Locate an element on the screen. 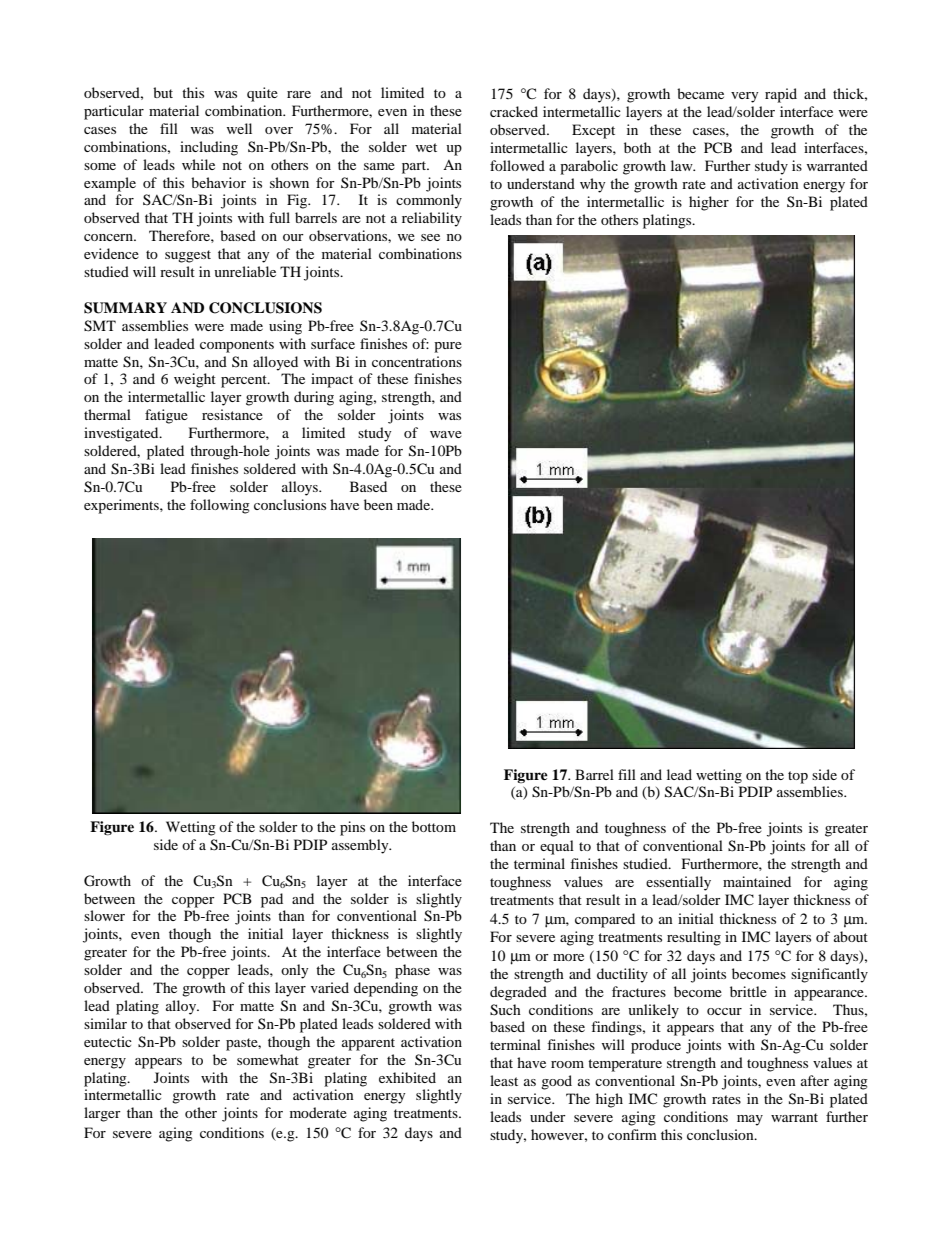 The image size is (952, 1233). pad is located at coordinates (272, 900).
